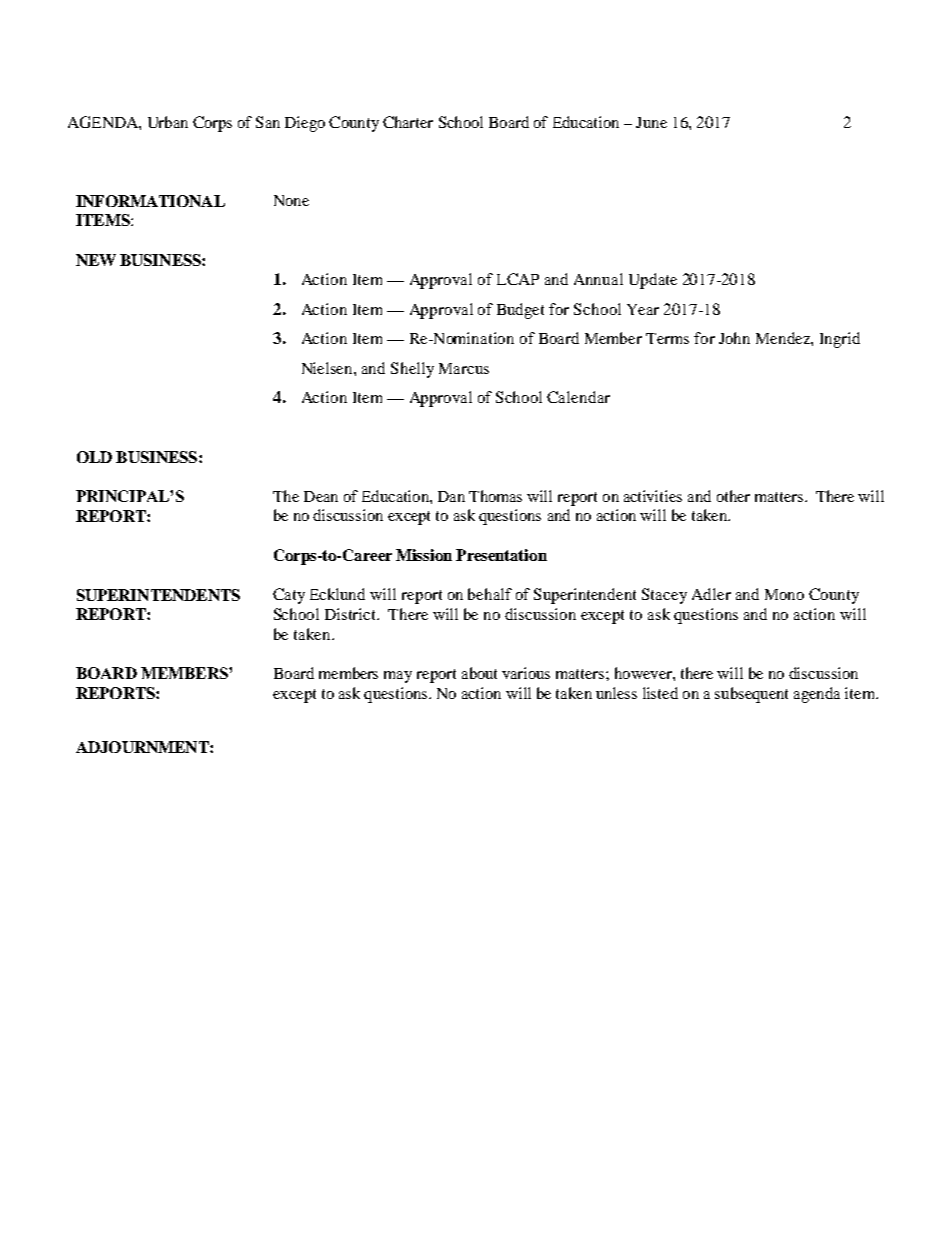 This screenshot has width=952, height=1233. Describe the element at coordinates (143, 747) in the screenshot. I see `ADJOURNMENT` at that location.
